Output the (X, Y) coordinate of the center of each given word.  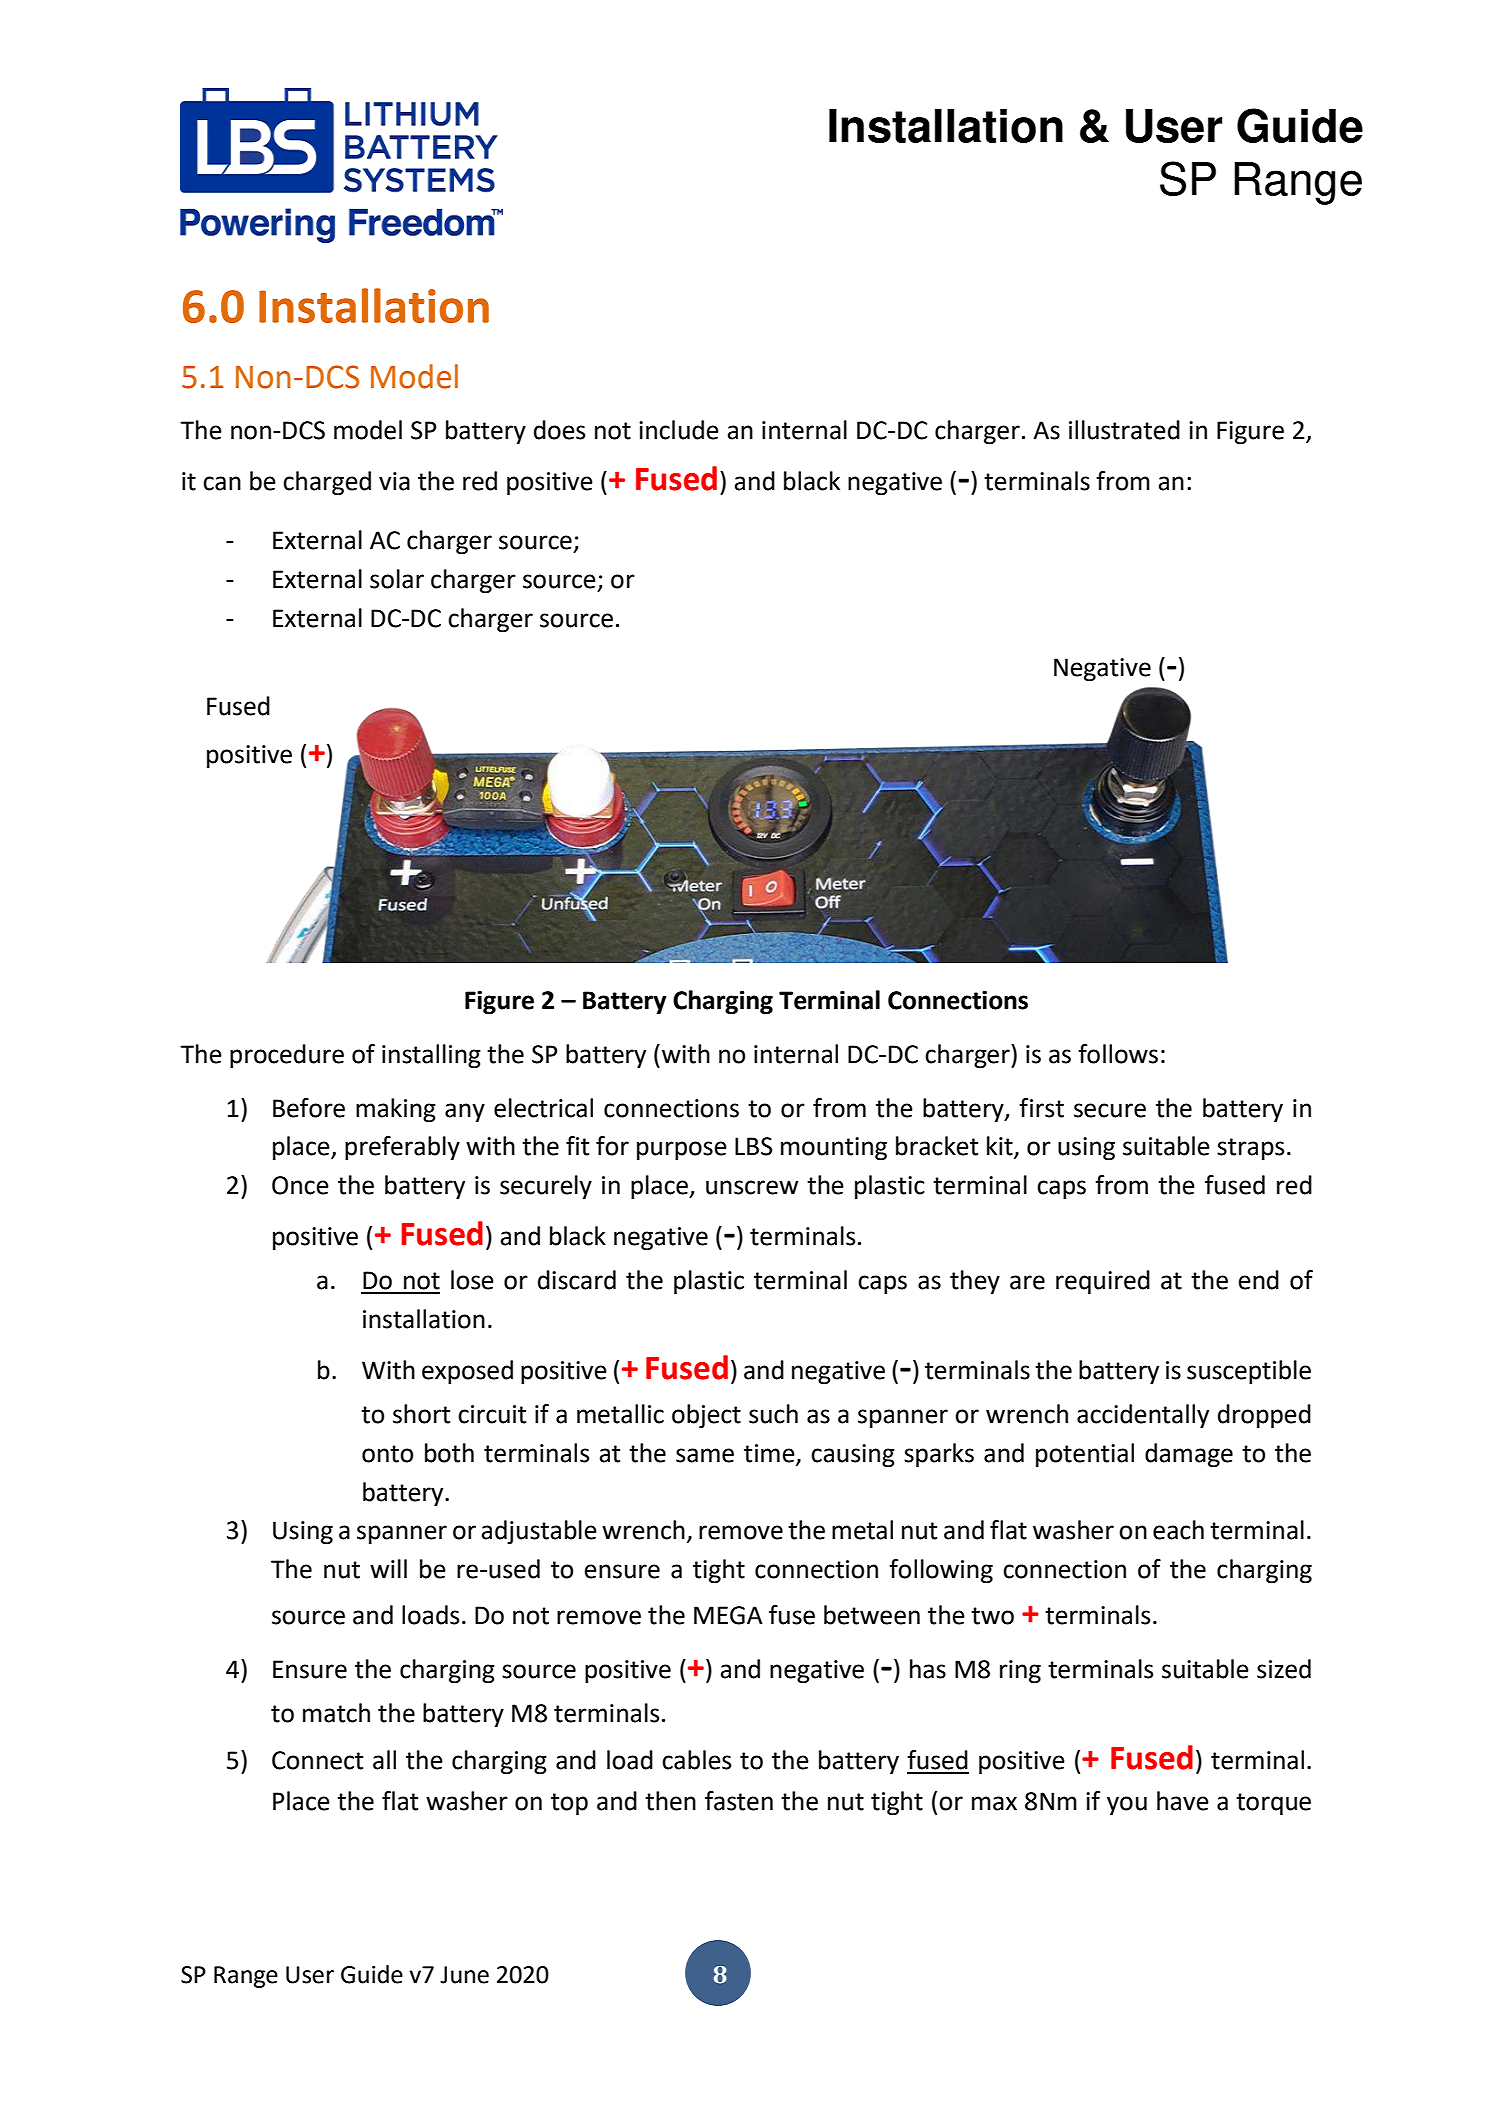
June (464, 1975)
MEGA (728, 1615)
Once (300, 1185)
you (1127, 1805)
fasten (739, 1801)
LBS (753, 1146)
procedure (287, 1056)
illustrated (1124, 430)
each (1178, 1530)
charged (327, 483)
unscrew (752, 1187)
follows (1118, 1054)
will (388, 1568)
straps (1250, 1149)
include (679, 430)
